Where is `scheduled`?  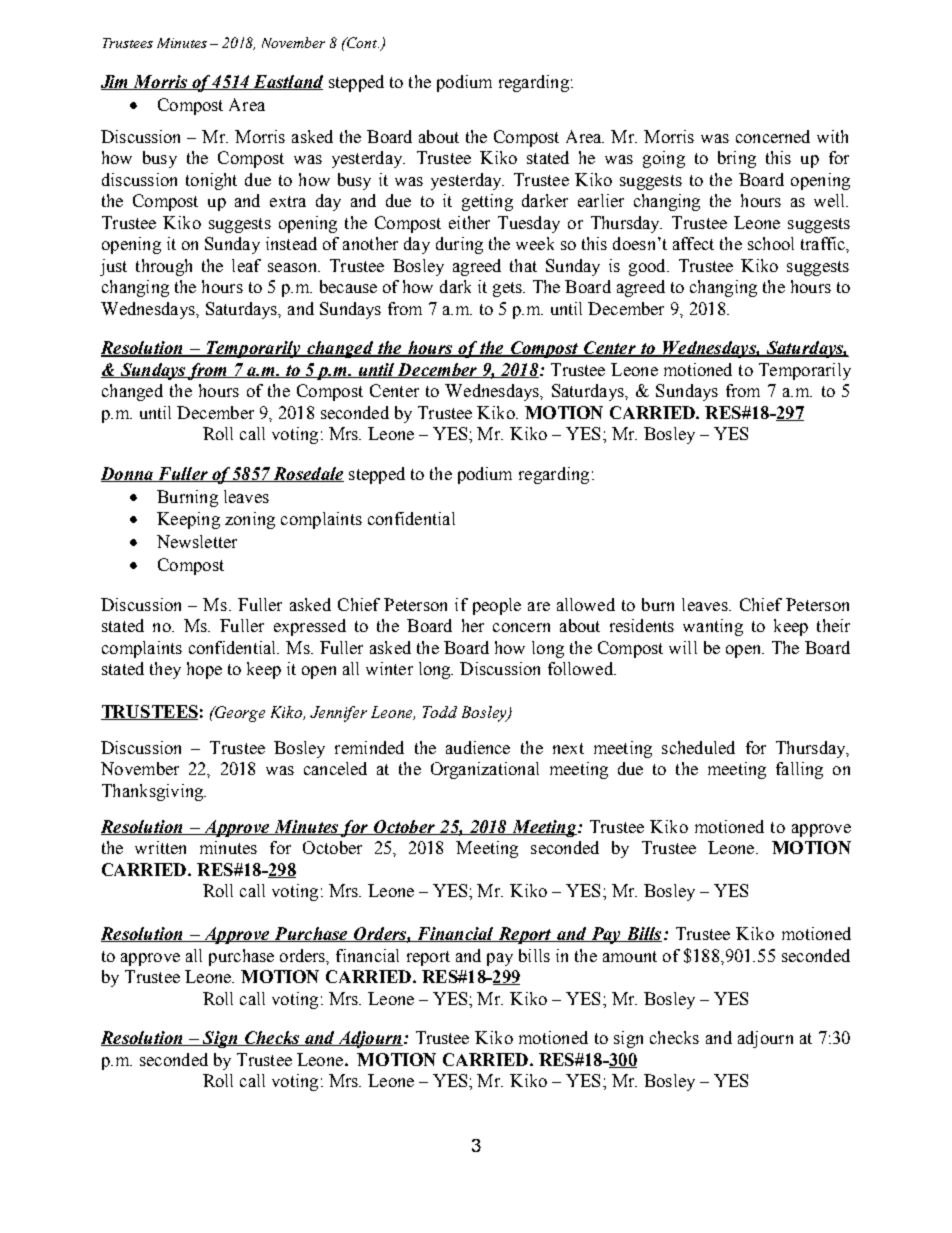 scheduled is located at coordinates (698, 747).
